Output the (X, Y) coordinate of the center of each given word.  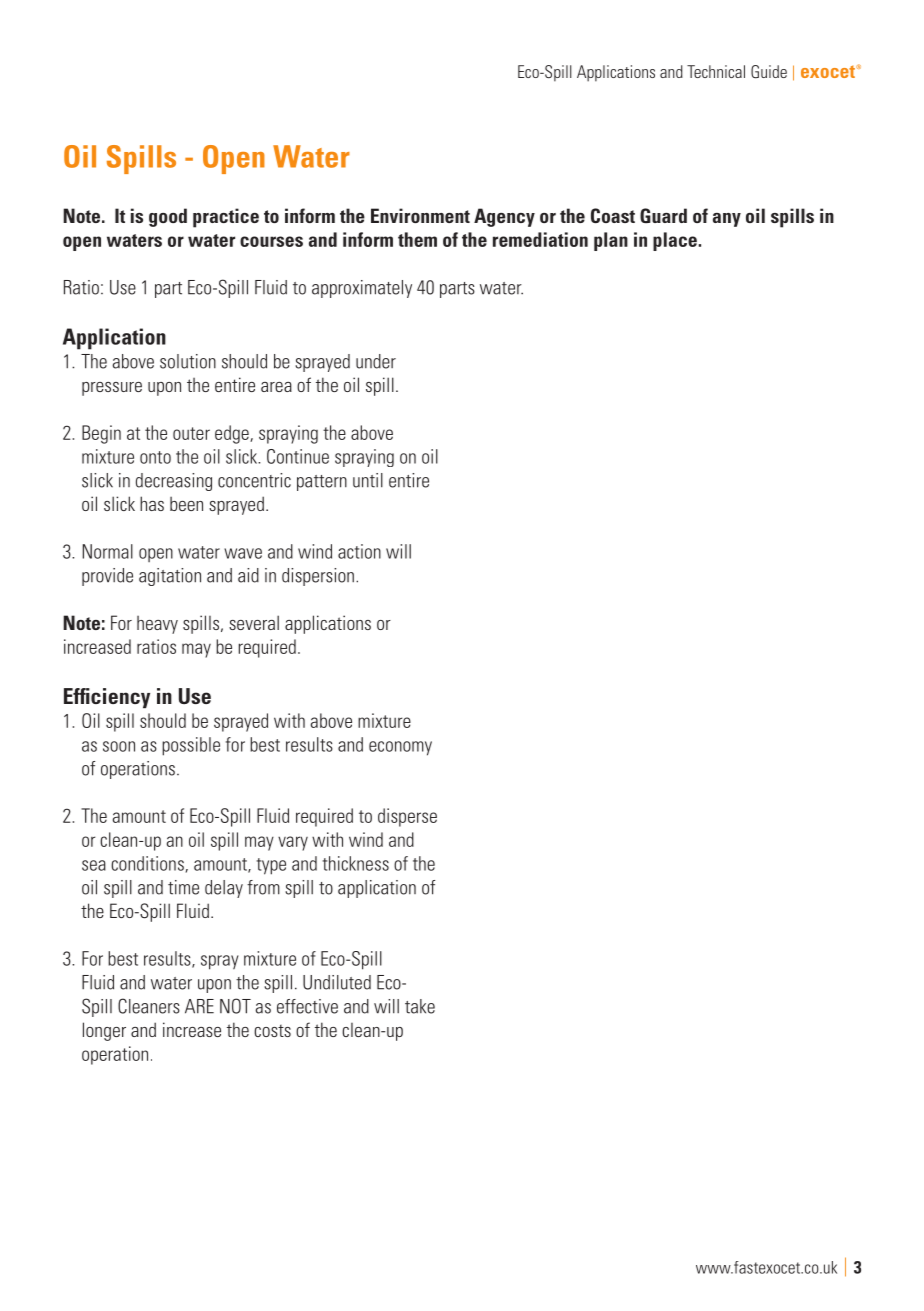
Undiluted (337, 982)
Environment (420, 215)
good (168, 217)
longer (104, 1031)
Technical (716, 71)
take (420, 1006)
